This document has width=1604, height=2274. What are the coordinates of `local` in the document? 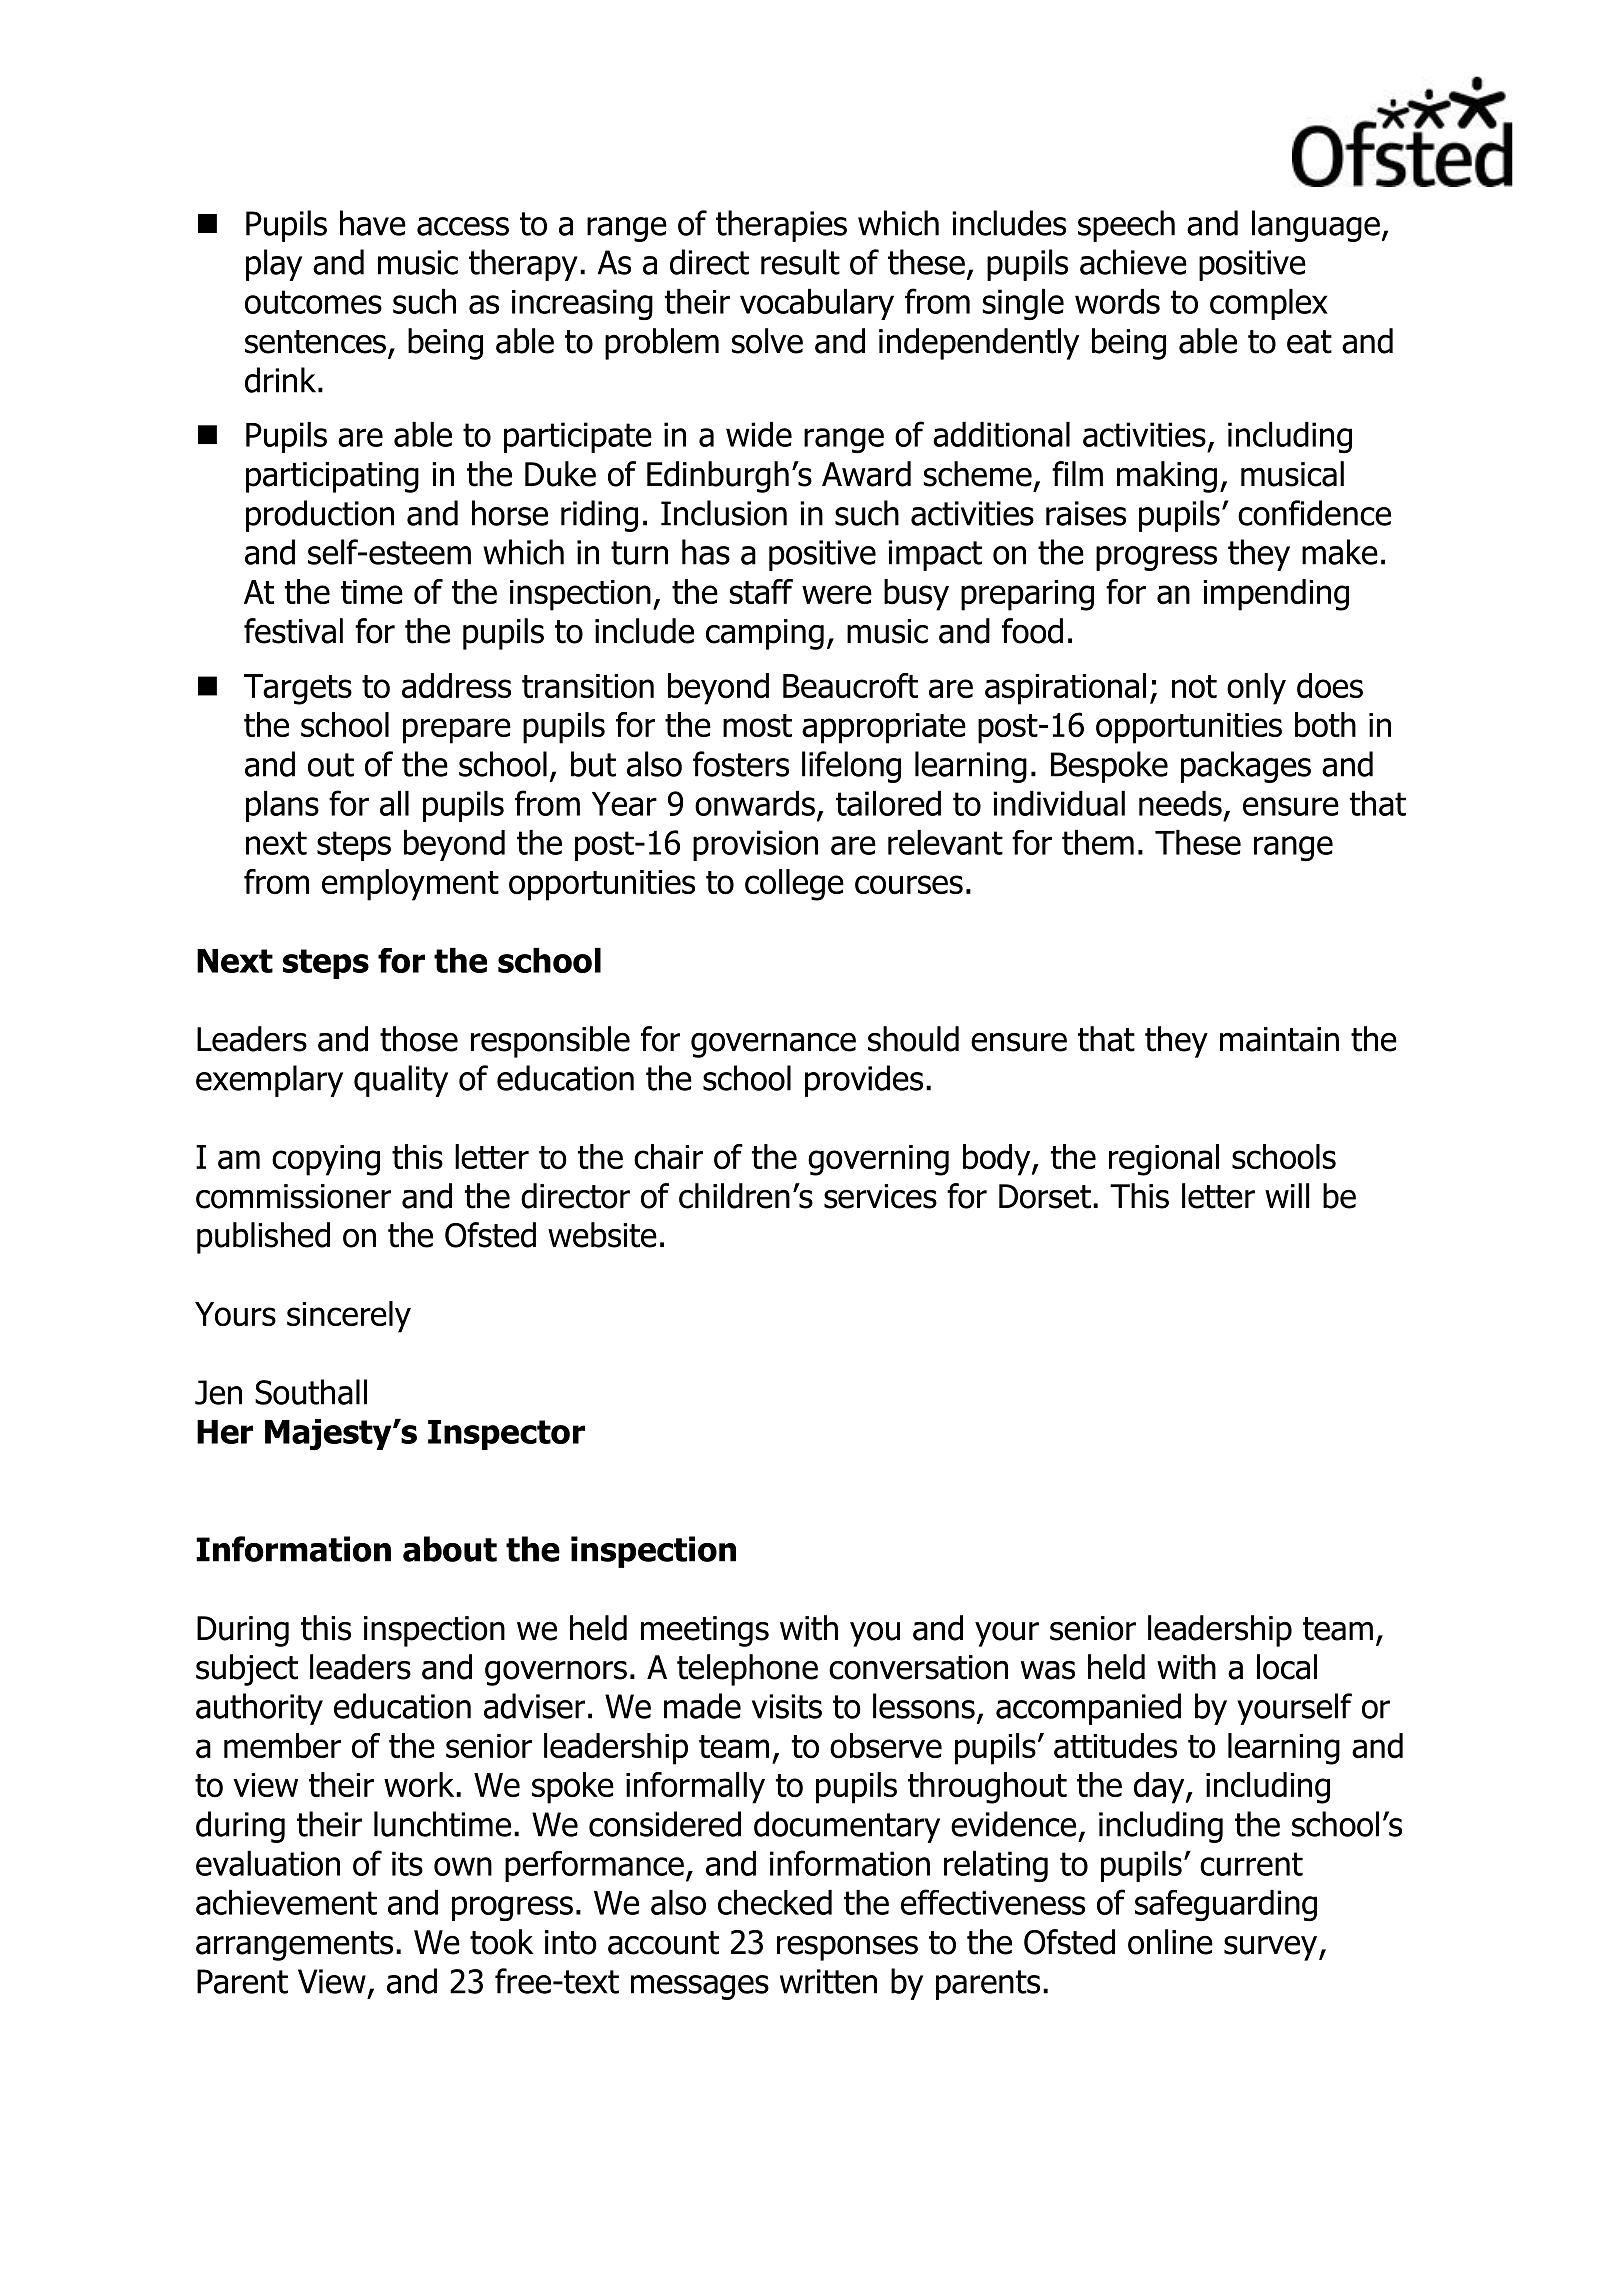 It's located at (1287, 1667).
